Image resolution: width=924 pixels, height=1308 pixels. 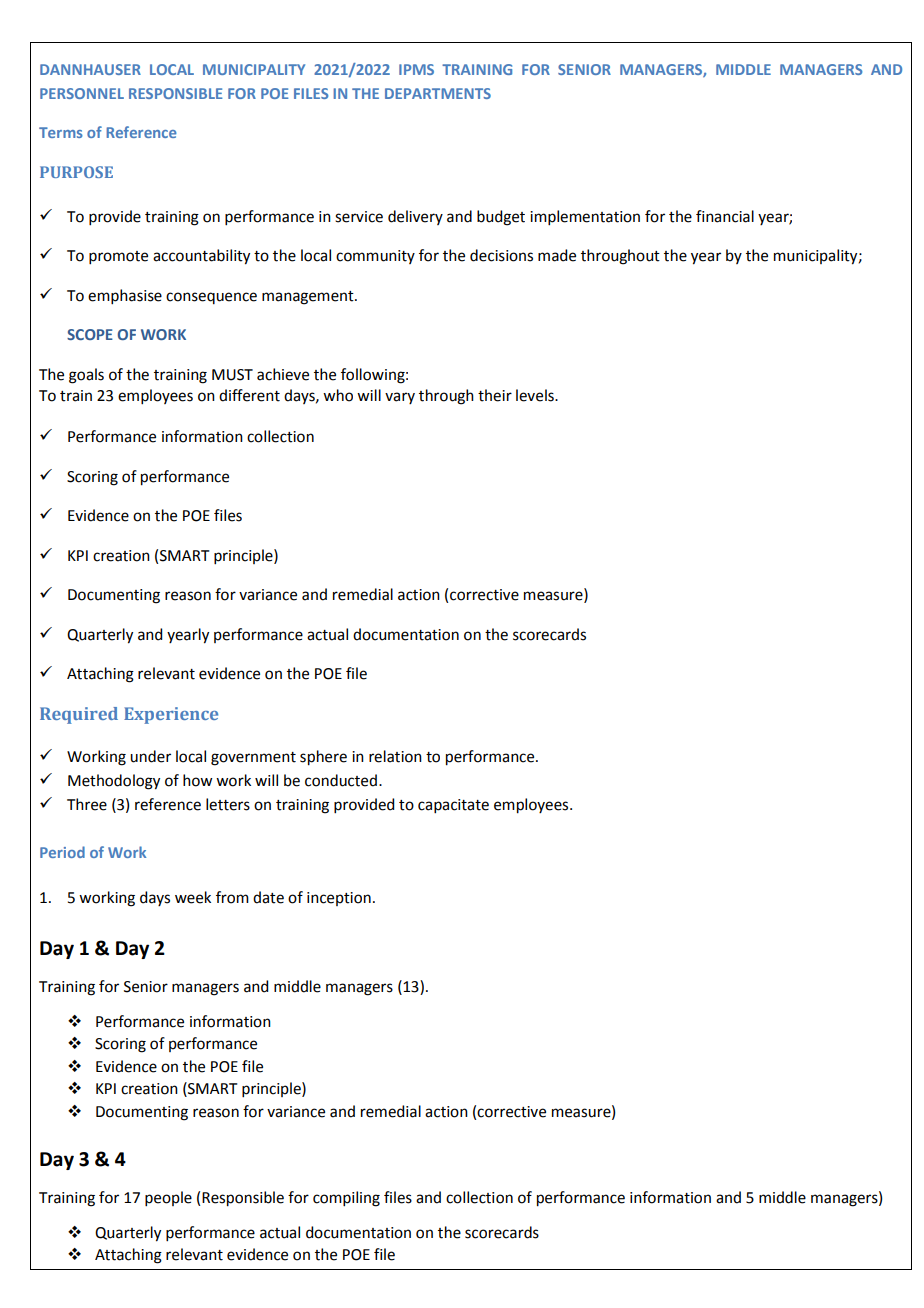 I want to click on week, so click(x=193, y=897).
